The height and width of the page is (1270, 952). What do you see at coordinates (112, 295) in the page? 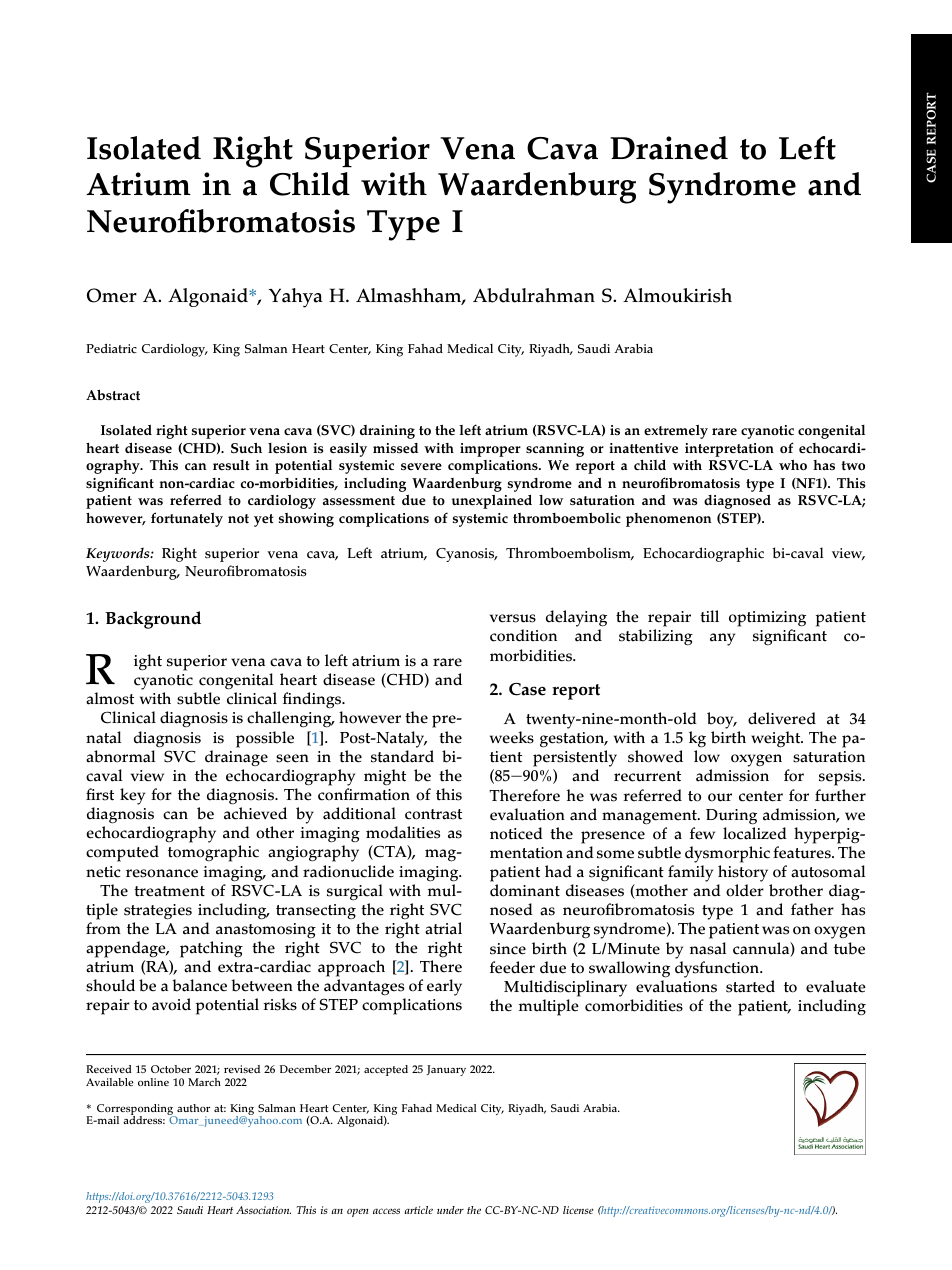
I see `Omer` at bounding box center [112, 295].
